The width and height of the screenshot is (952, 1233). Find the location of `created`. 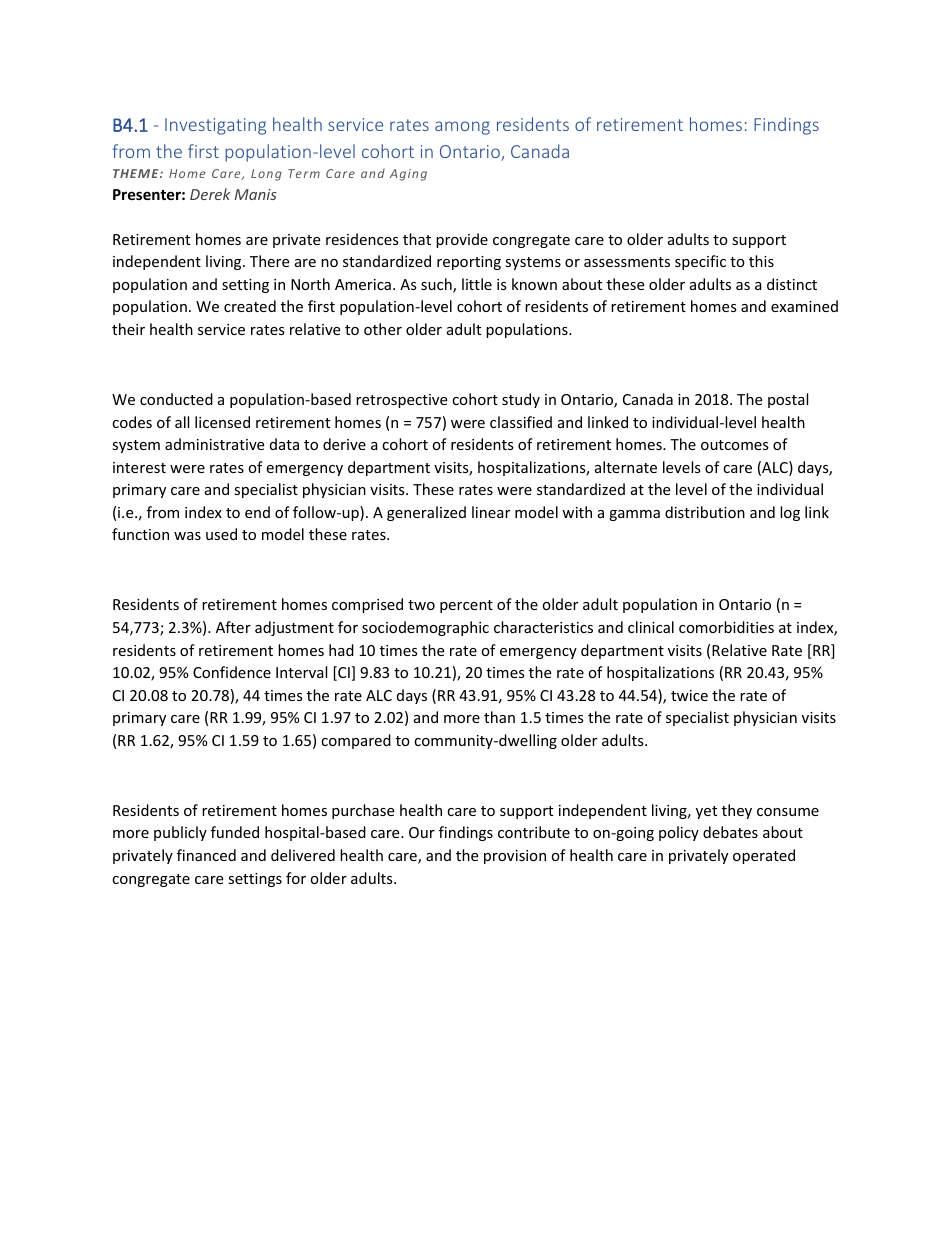

created is located at coordinates (250, 306).
